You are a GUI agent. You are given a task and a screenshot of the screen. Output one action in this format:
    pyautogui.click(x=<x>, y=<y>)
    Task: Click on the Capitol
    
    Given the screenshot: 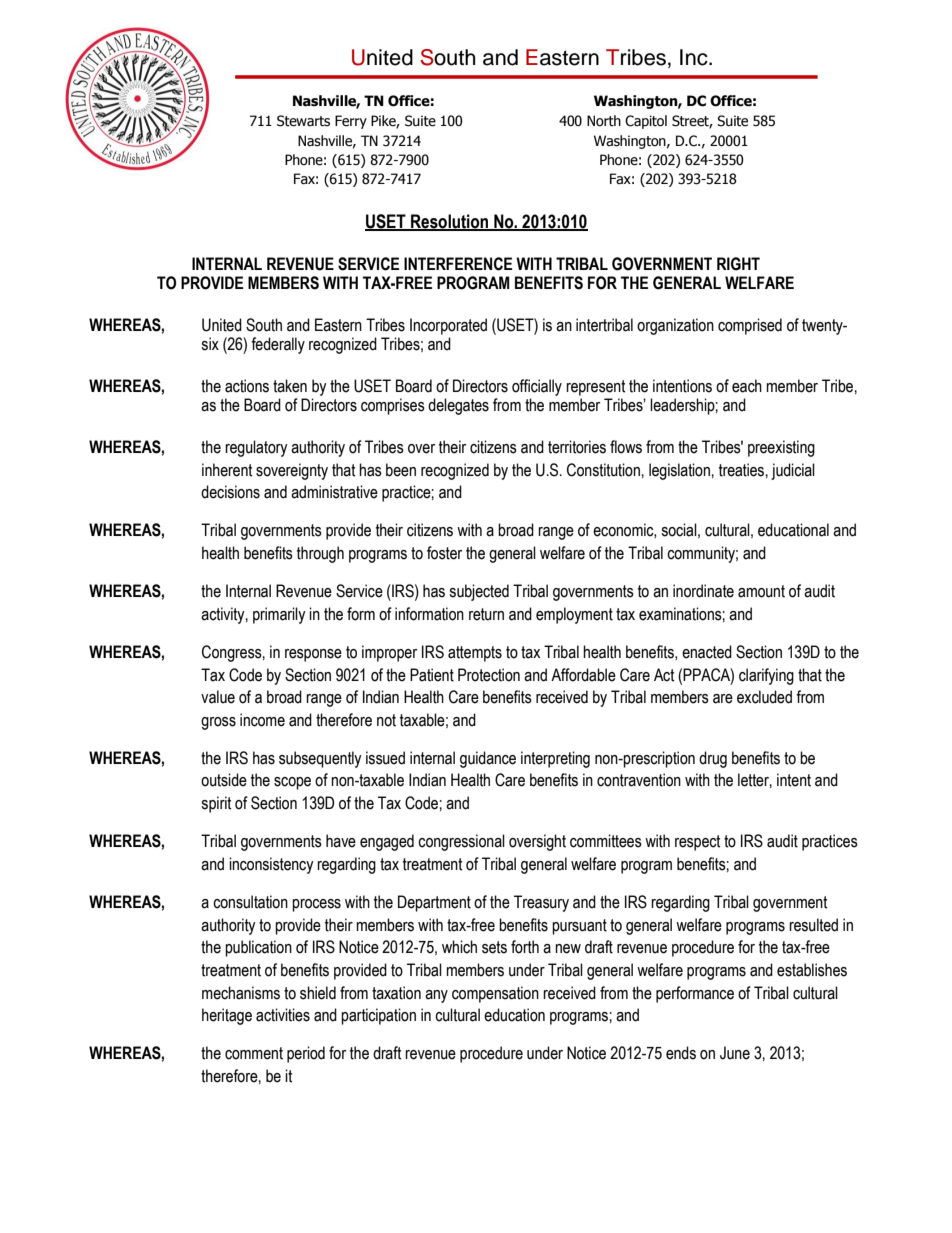 What is the action you would take?
    pyautogui.click(x=646, y=122)
